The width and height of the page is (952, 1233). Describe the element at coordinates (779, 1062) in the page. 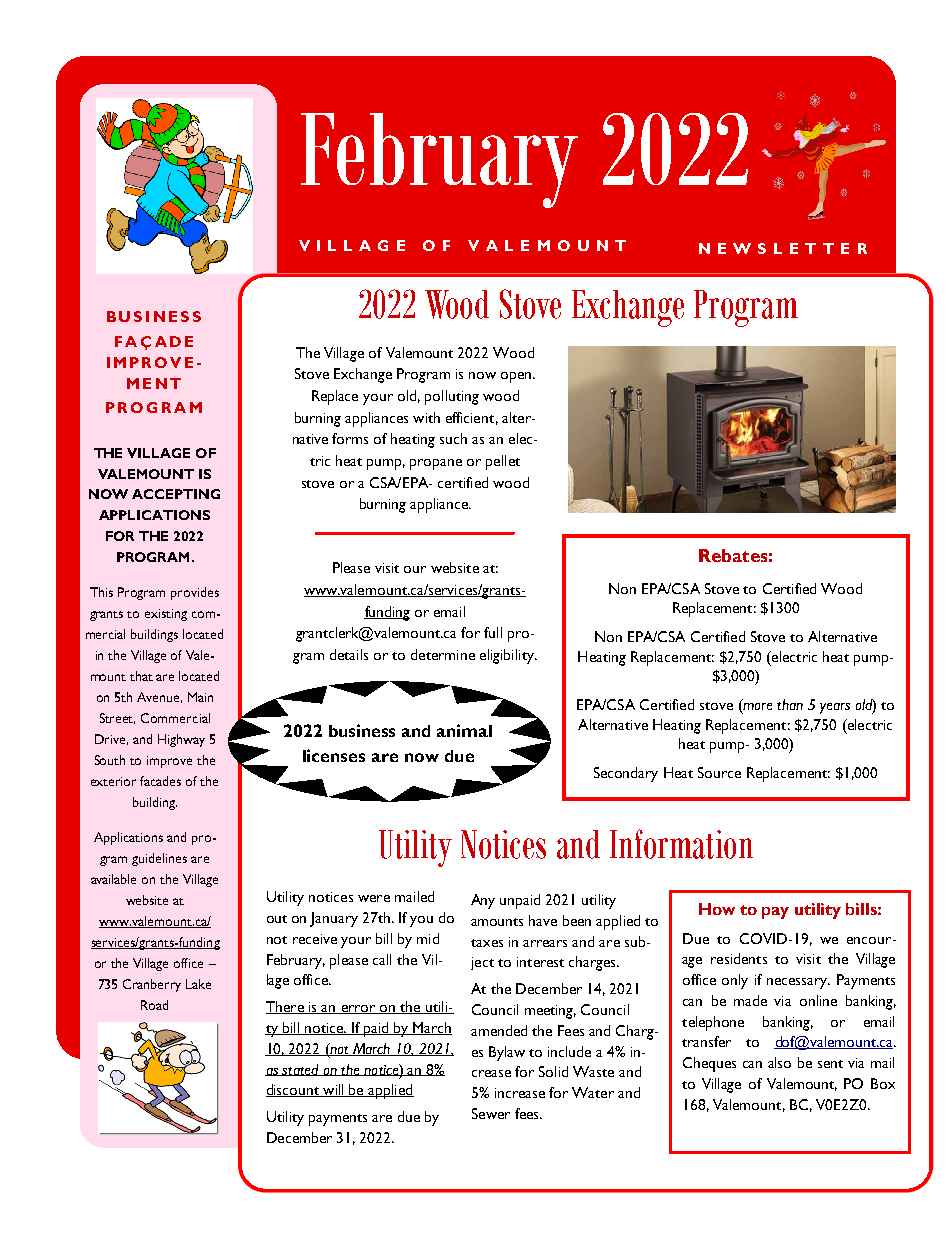

I see `also` at that location.
